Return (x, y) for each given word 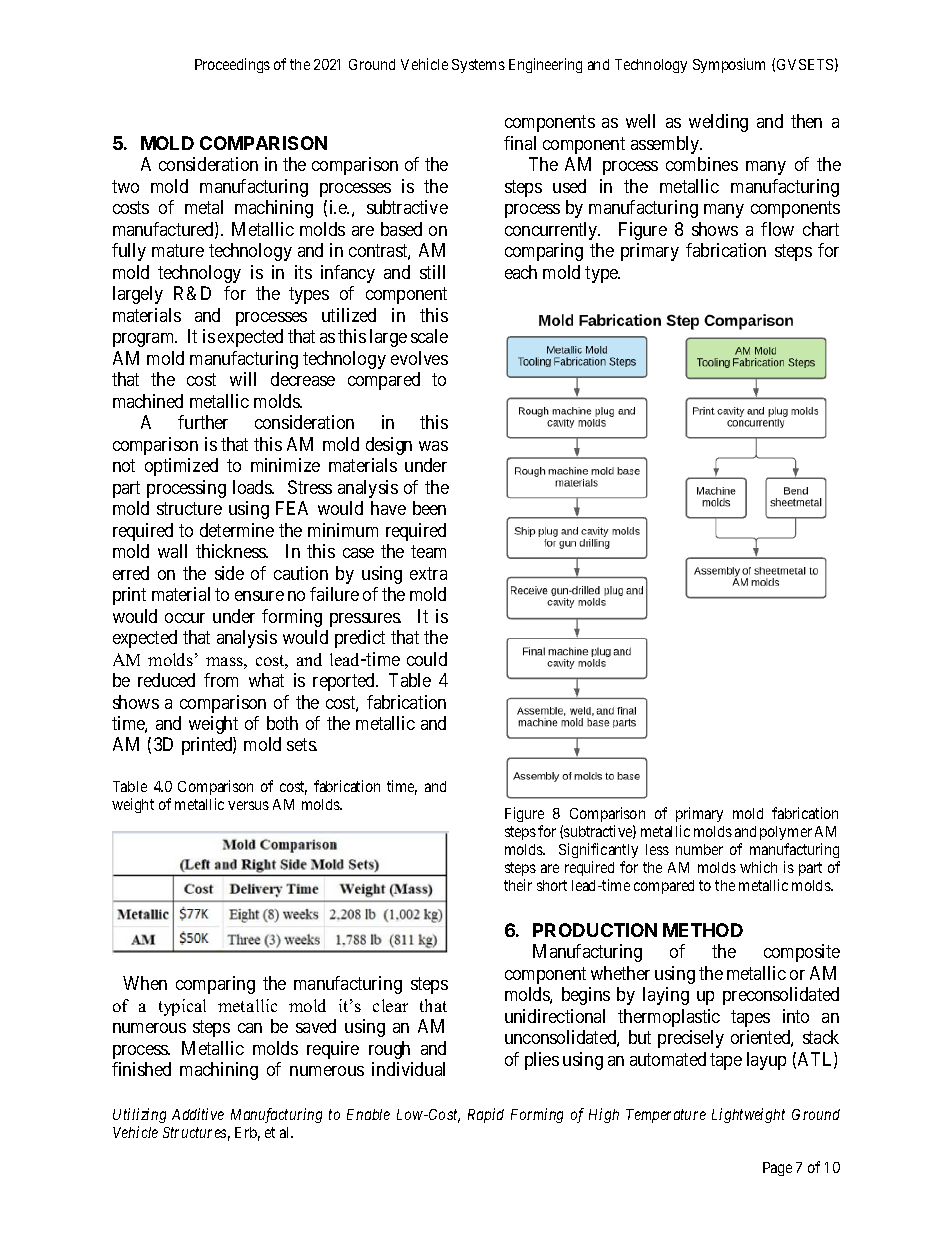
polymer (786, 833)
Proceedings (232, 65)
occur (185, 618)
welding (718, 123)
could (427, 659)
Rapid (486, 1115)
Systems (478, 66)
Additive (198, 1114)
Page (777, 1169)
